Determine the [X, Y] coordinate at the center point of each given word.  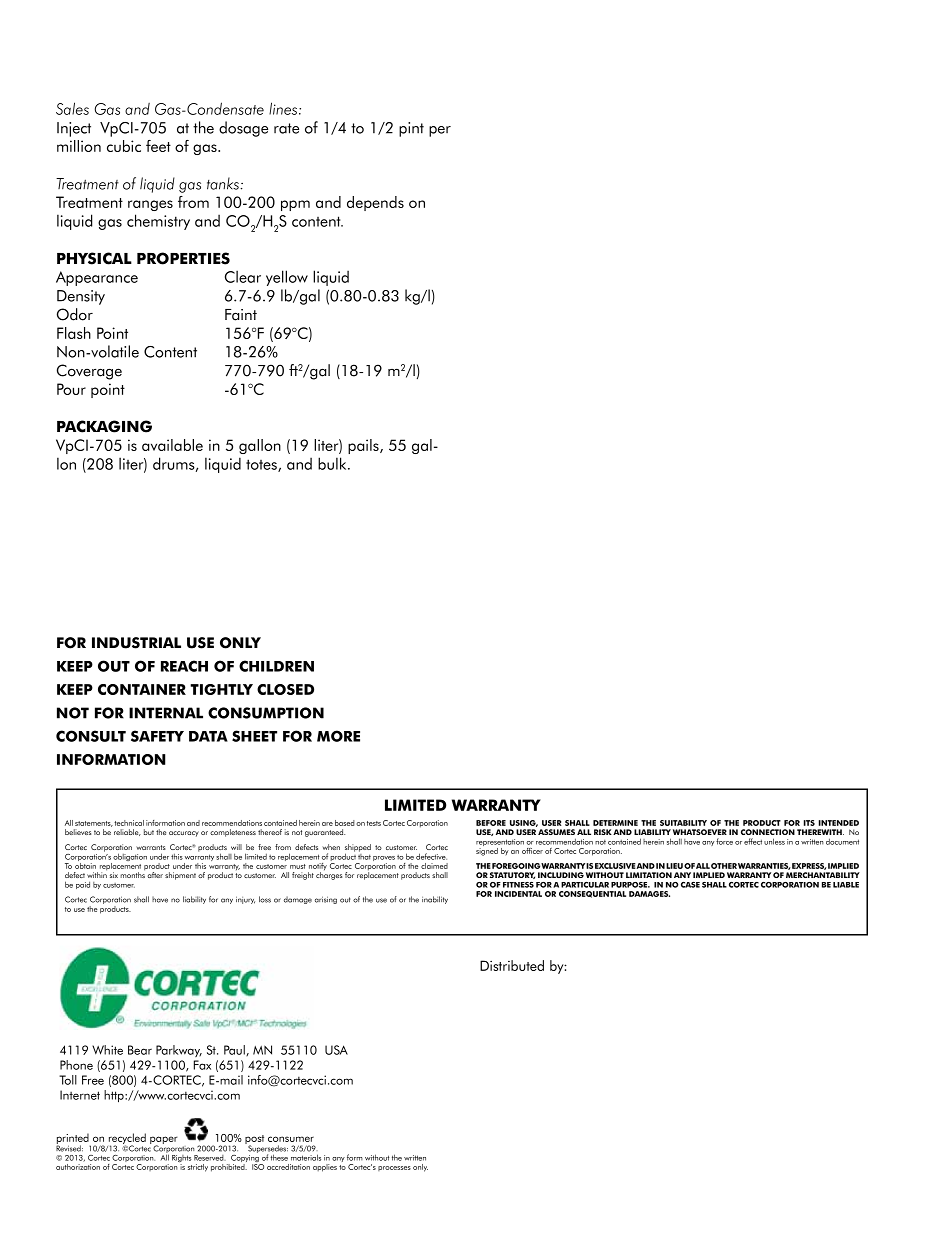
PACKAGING [104, 426]
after [155, 875]
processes [394, 1168]
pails [364, 446]
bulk [333, 463]
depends [375, 203]
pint [411, 129]
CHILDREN [276, 666]
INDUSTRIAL [136, 643]
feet [158, 146]
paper [164, 1141]
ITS [809, 823]
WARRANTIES [764, 866]
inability [435, 900]
